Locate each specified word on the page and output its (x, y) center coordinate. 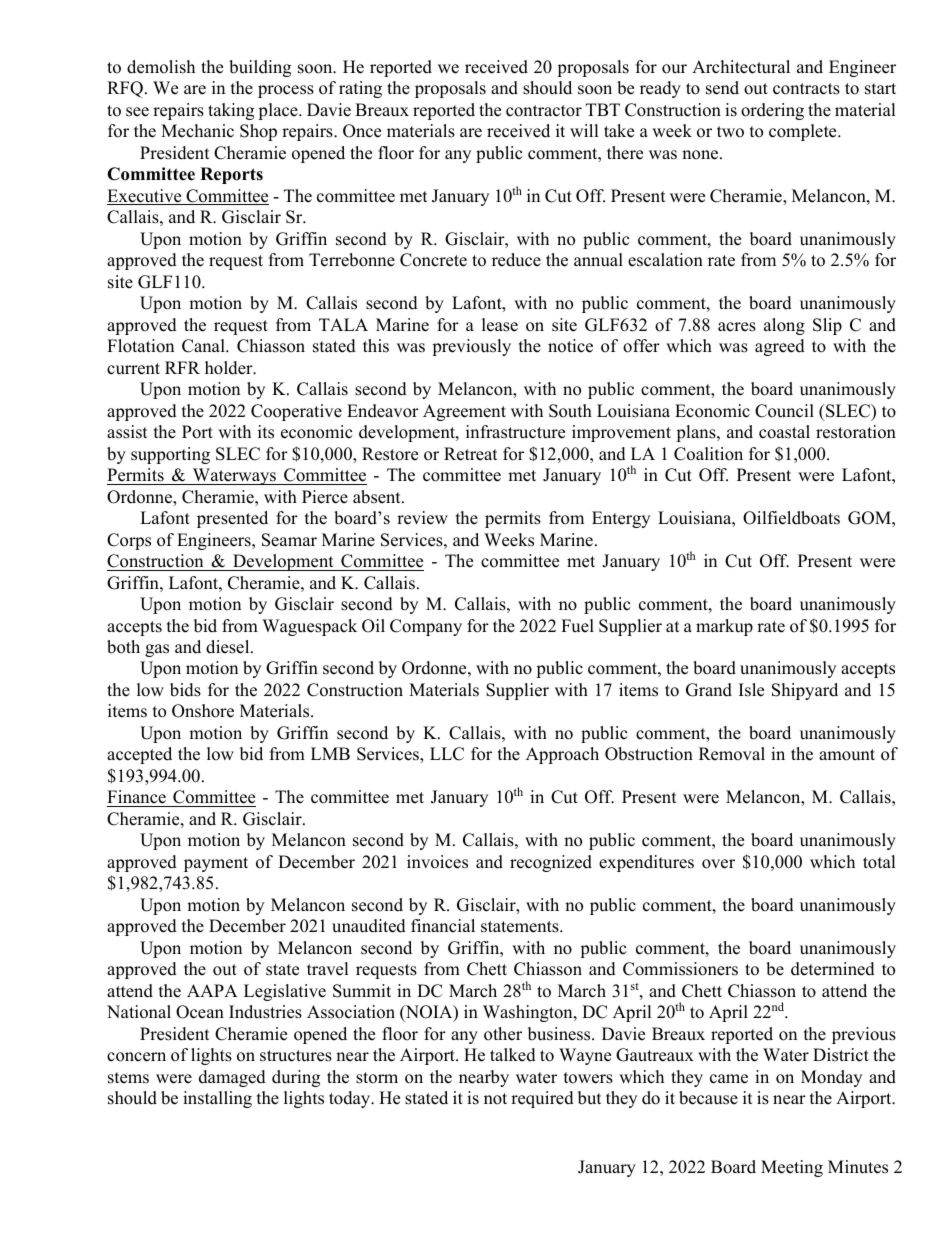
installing (217, 1099)
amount (847, 755)
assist (127, 432)
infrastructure (515, 432)
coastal (784, 432)
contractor (544, 111)
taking (231, 111)
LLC (447, 754)
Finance (137, 798)
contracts (806, 89)
